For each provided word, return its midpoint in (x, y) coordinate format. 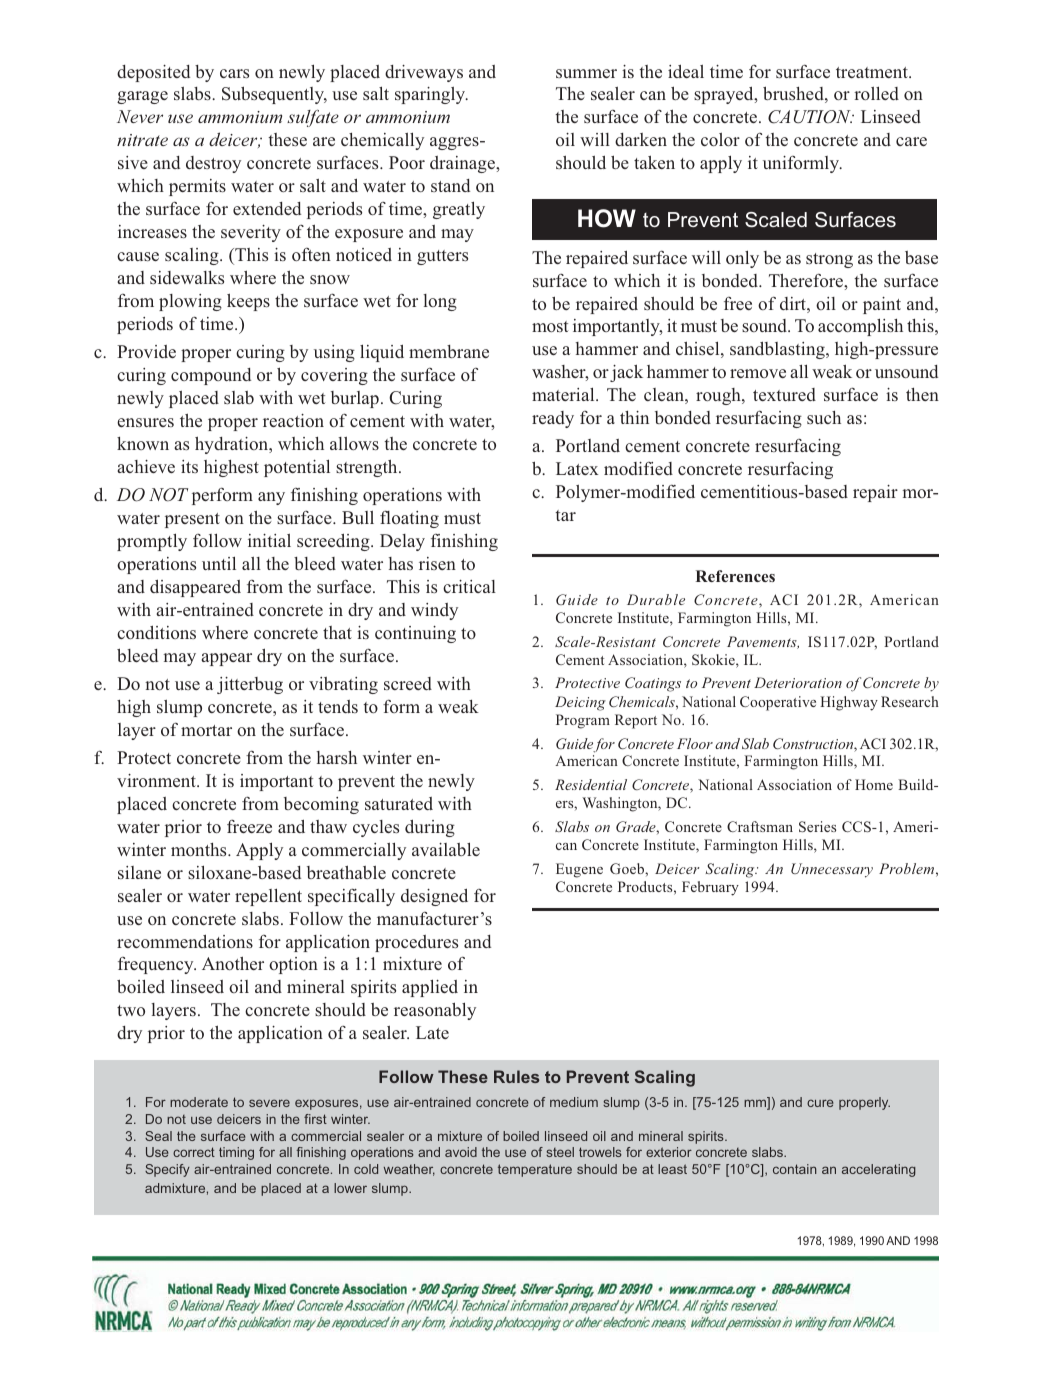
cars (234, 73)
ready (553, 419)
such (824, 417)
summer (586, 73)
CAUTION (810, 117)
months (200, 849)
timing (236, 1153)
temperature (535, 1170)
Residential (591, 784)
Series (817, 826)
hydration (233, 445)
